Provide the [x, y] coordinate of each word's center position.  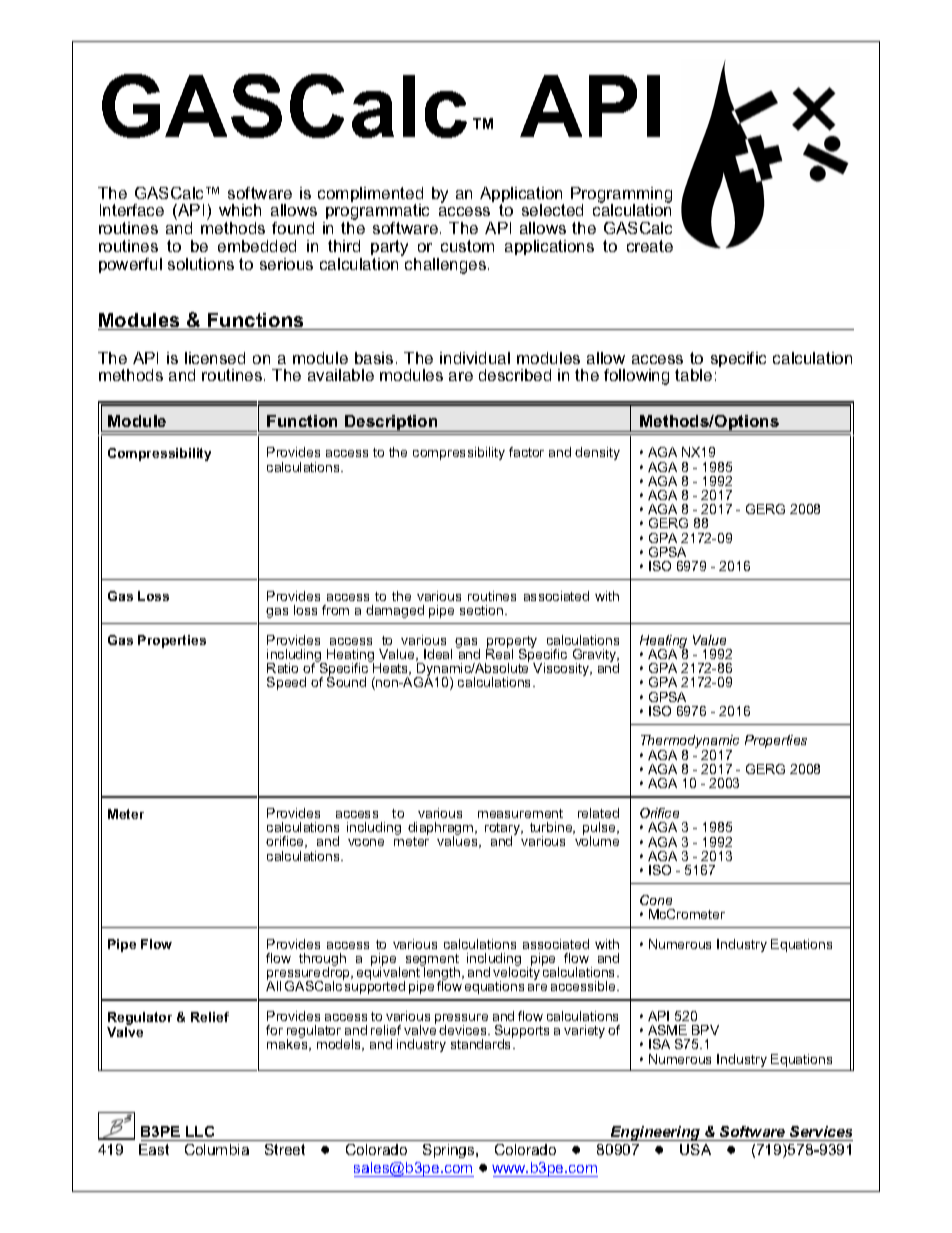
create [650, 246]
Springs [450, 1151]
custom [467, 246]
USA [695, 1149]
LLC [200, 1133]
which [240, 210]
